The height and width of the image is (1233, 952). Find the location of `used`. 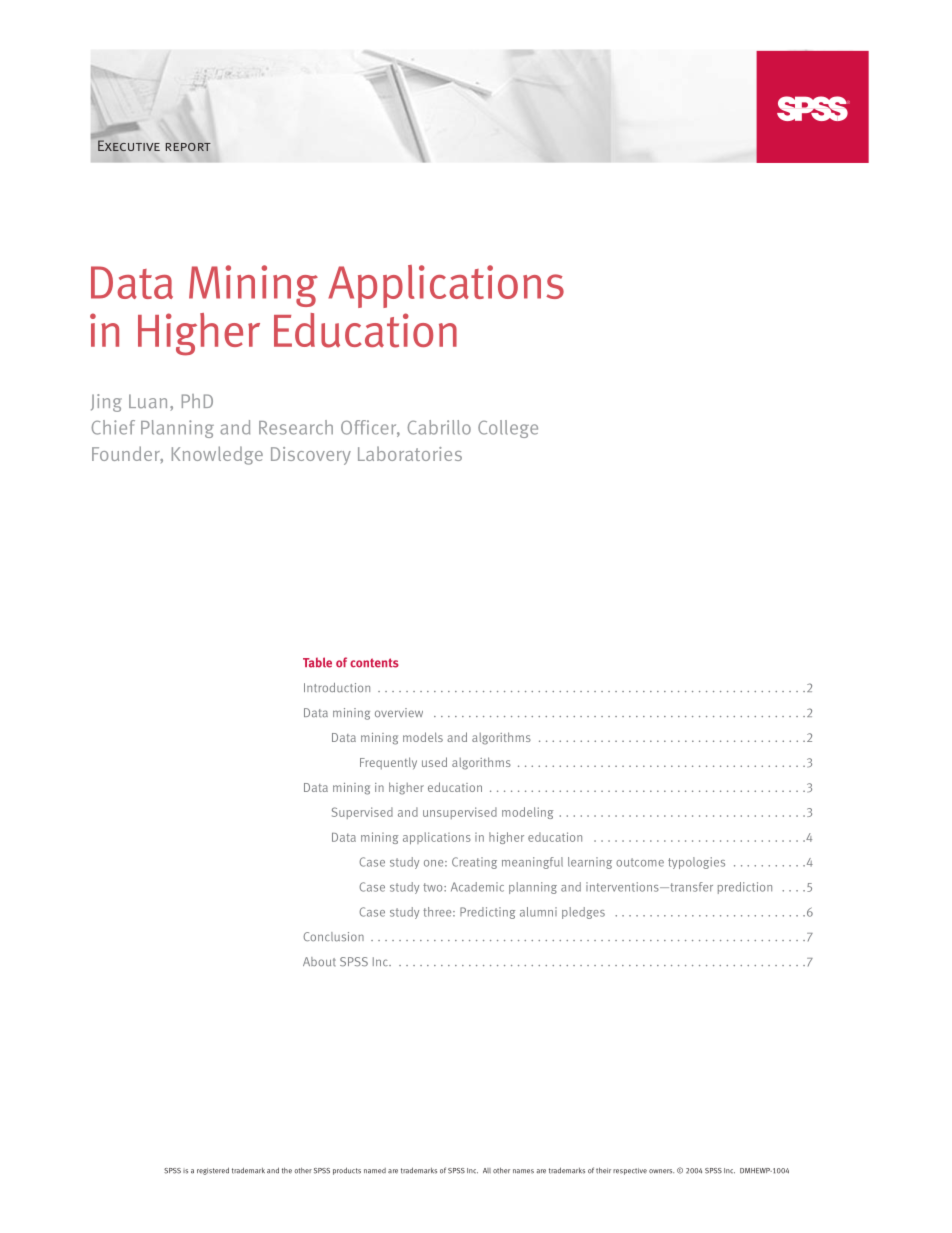

used is located at coordinates (434, 762).
